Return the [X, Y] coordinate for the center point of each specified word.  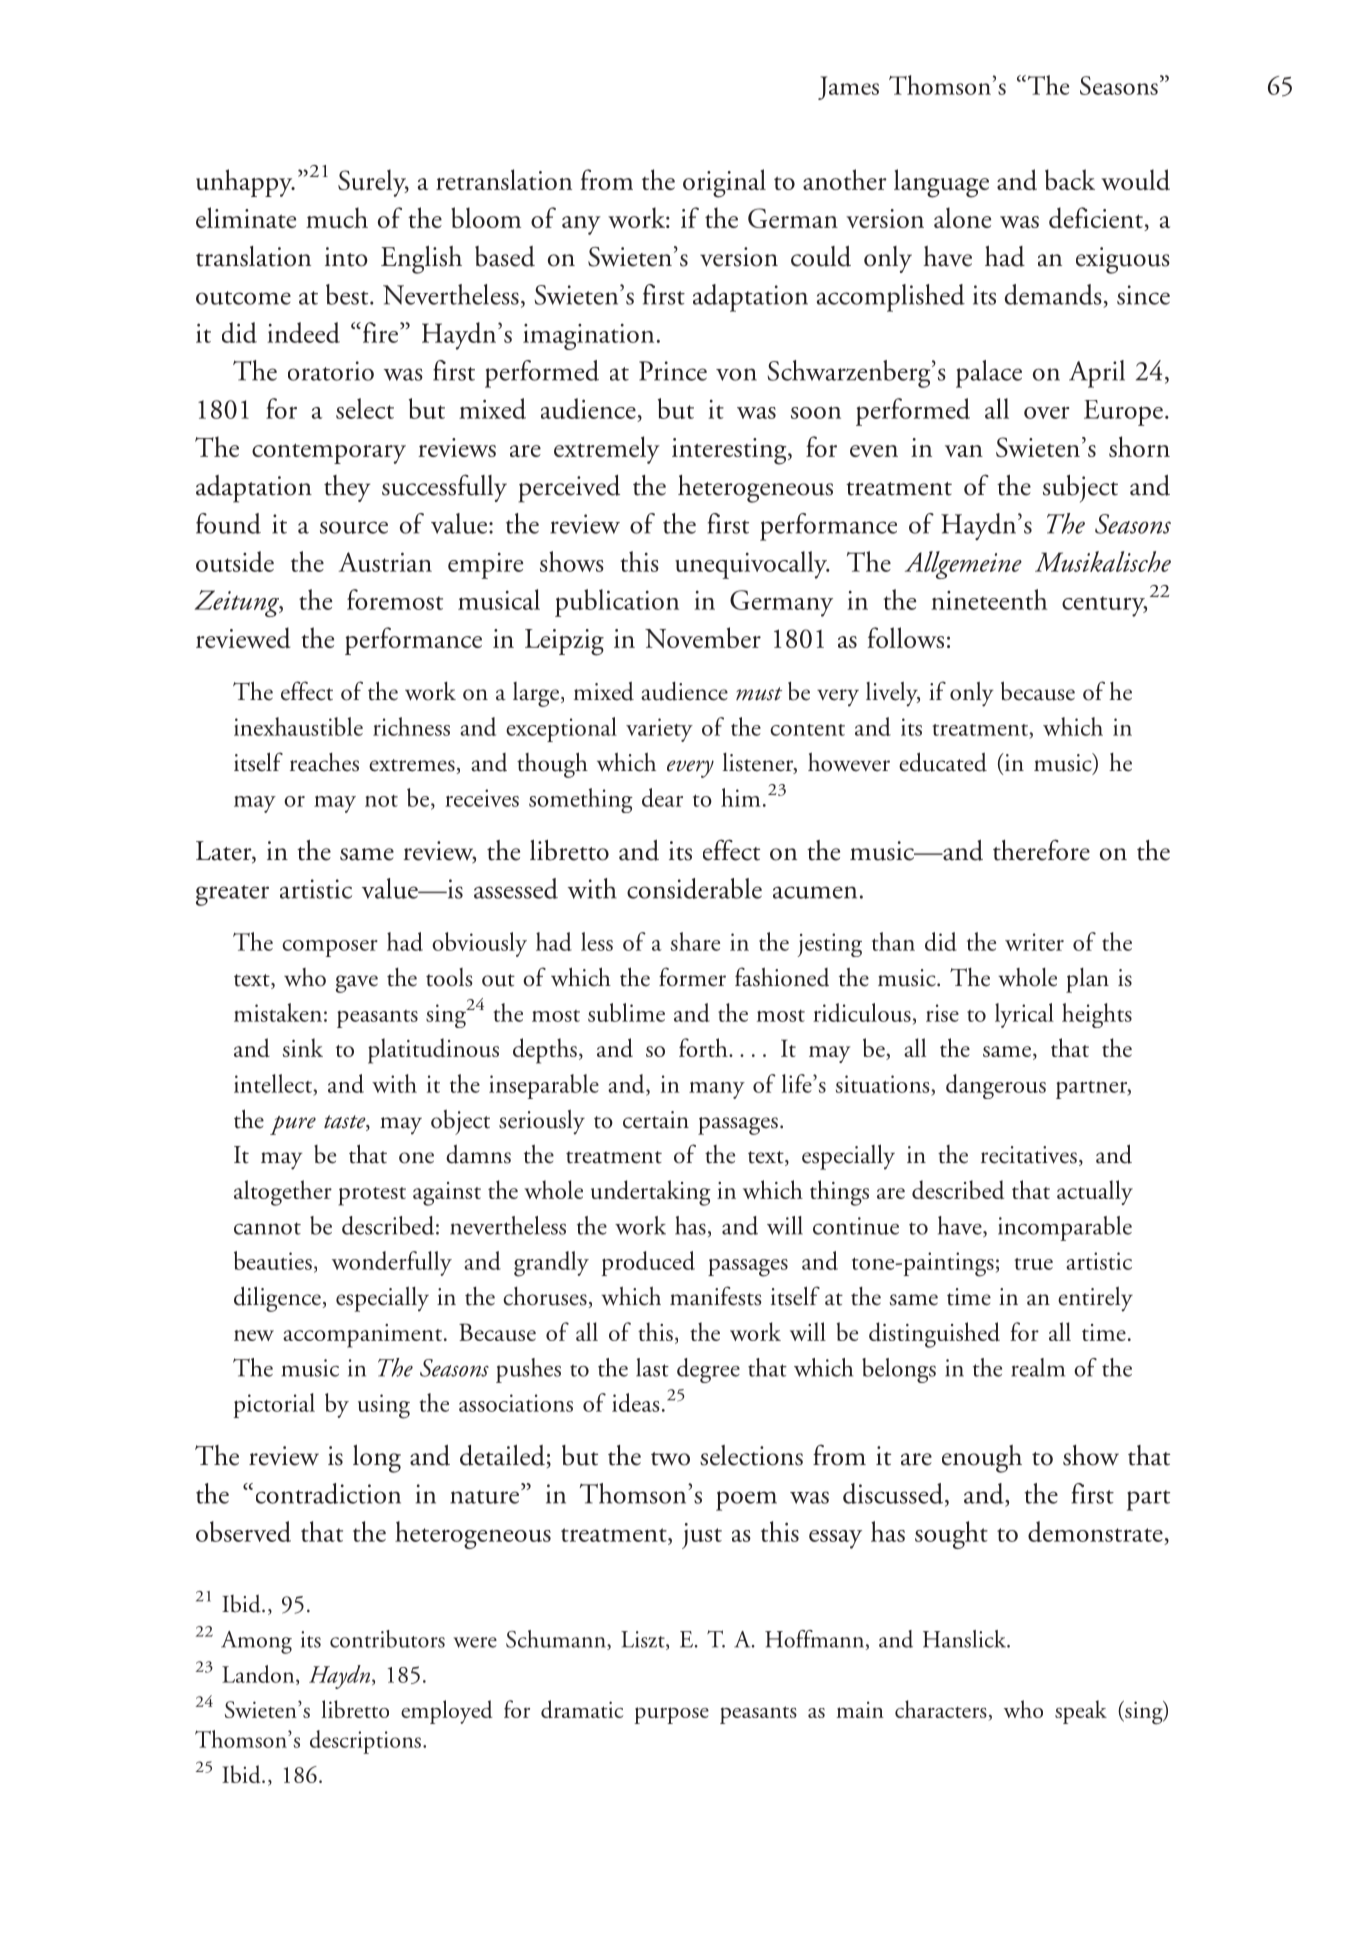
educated [943, 762]
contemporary [329, 453]
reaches [324, 762]
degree [708, 1370]
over [1046, 412]
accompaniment [362, 1336]
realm [1038, 1367]
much [337, 218]
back [1070, 179]
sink [303, 1047]
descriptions [365, 1742]
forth [704, 1047]
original [724, 183]
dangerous [996, 1086]
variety [659, 730]
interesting [730, 451]
